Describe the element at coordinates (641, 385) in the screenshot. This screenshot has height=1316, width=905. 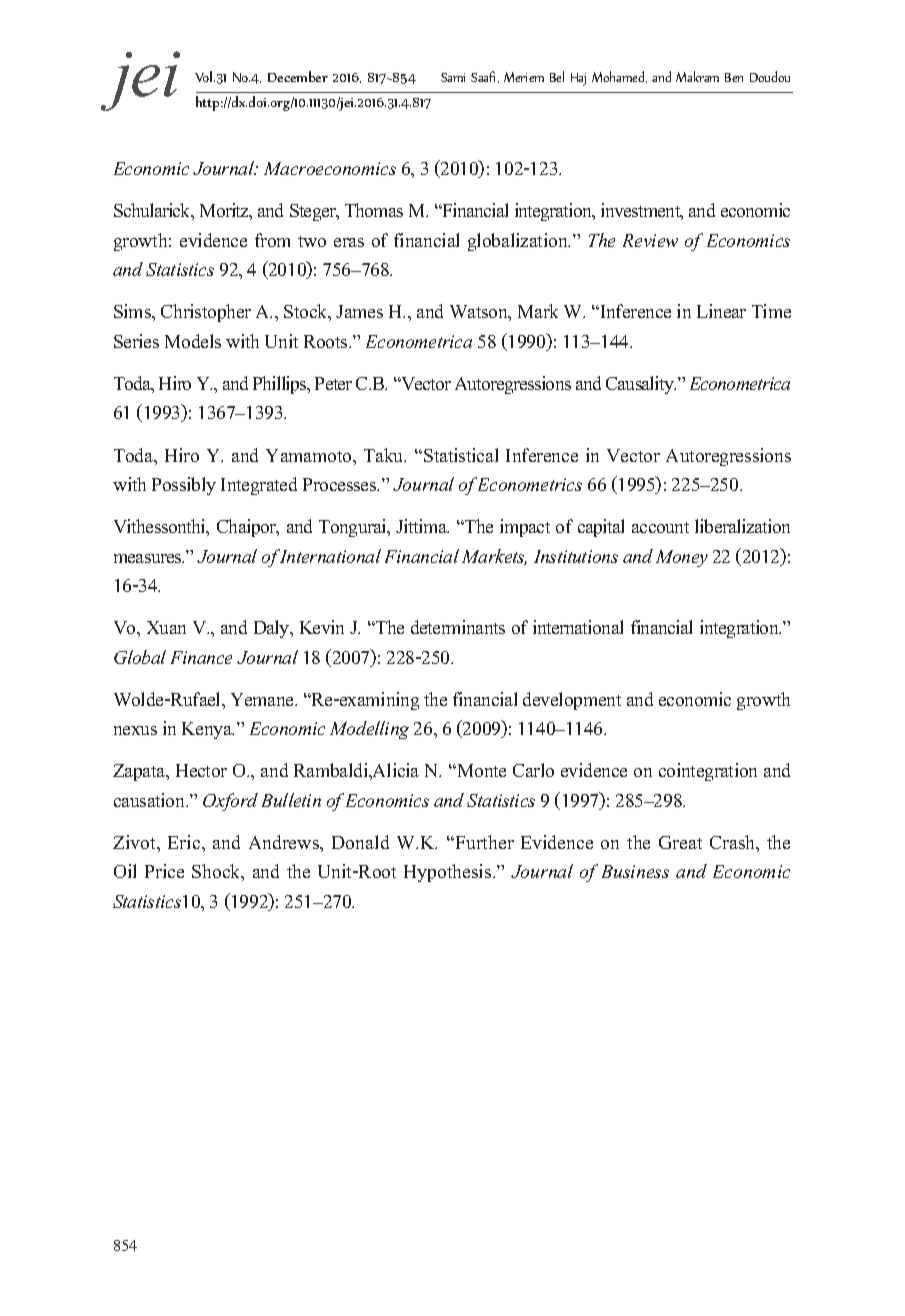
I see `Causality` at that location.
